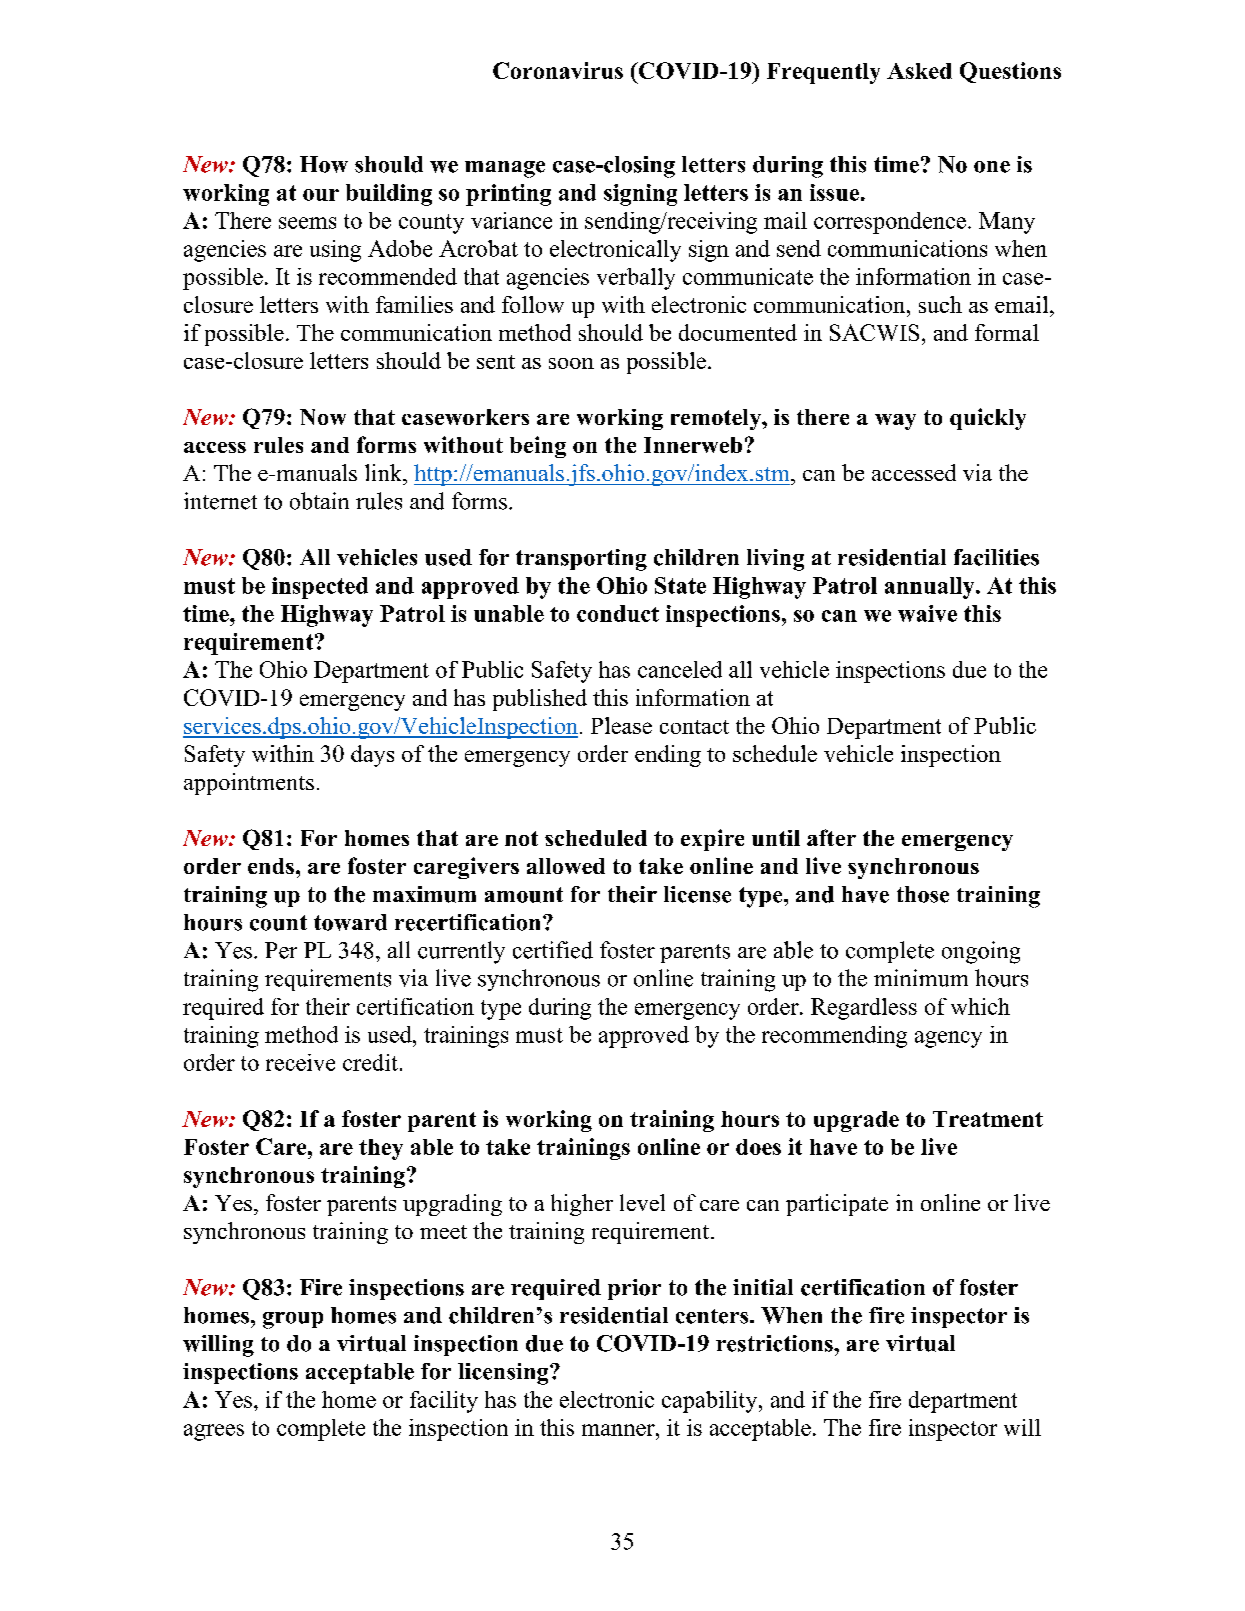 The height and width of the screenshot is (1611, 1245). What do you see at coordinates (558, 70) in the screenshot?
I see `Coronavirus` at bounding box center [558, 70].
